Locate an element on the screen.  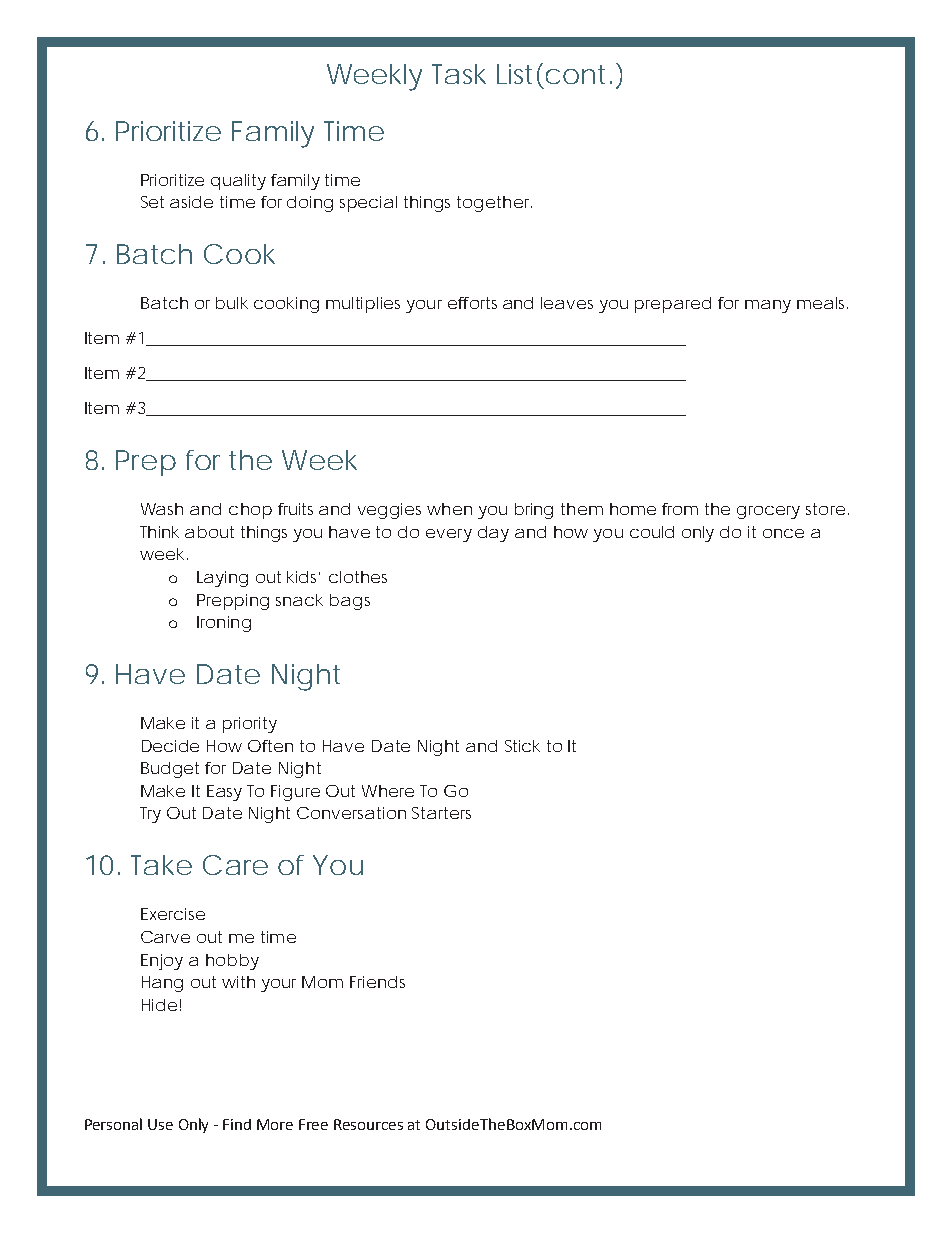
Find is located at coordinates (237, 1124).
